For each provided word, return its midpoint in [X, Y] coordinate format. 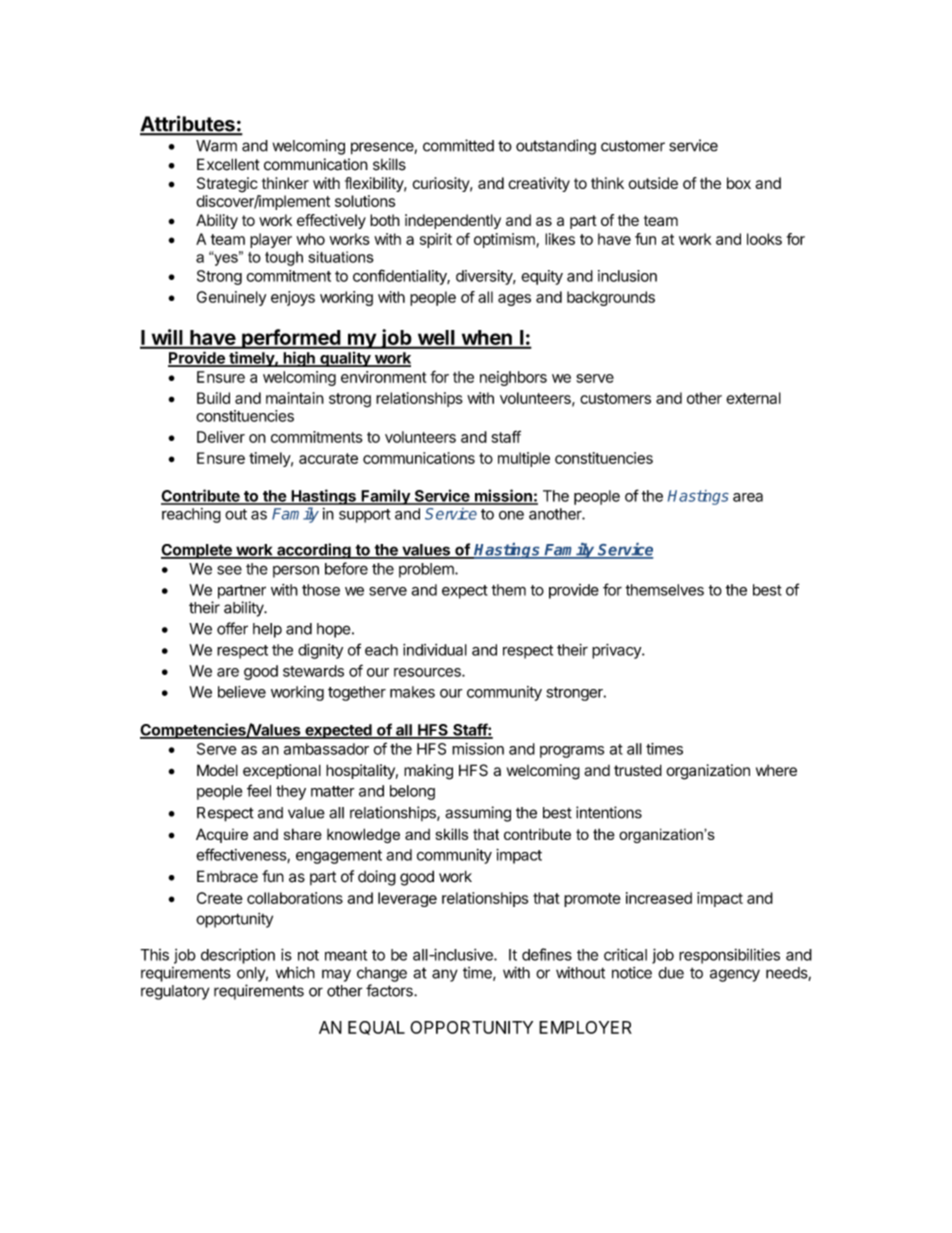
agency [735, 975]
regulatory [175, 992]
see [229, 570]
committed [458, 145]
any [445, 975]
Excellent [228, 164]
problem [427, 570]
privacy [617, 651]
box [739, 183]
